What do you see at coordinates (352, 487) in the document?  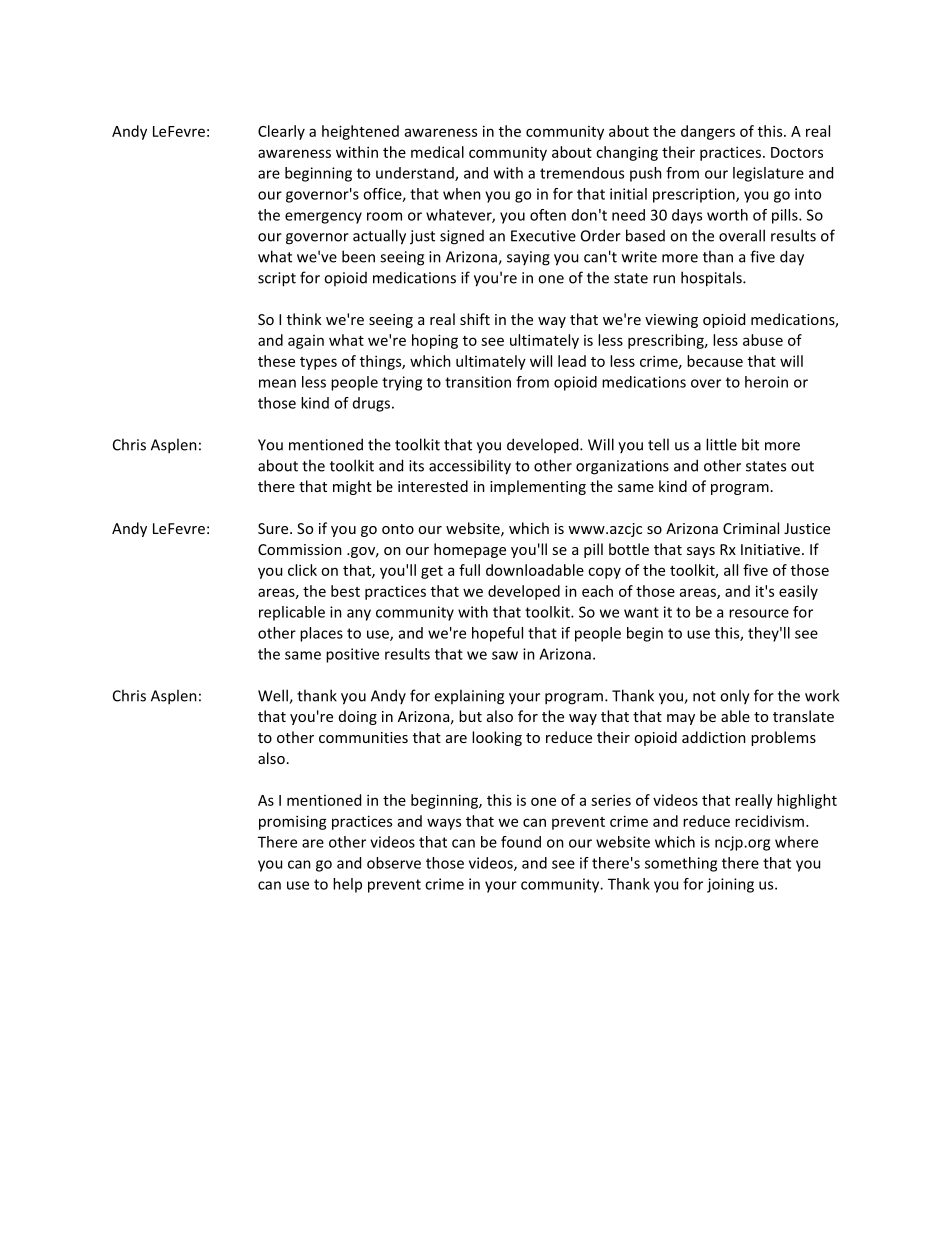 I see `might` at bounding box center [352, 487].
